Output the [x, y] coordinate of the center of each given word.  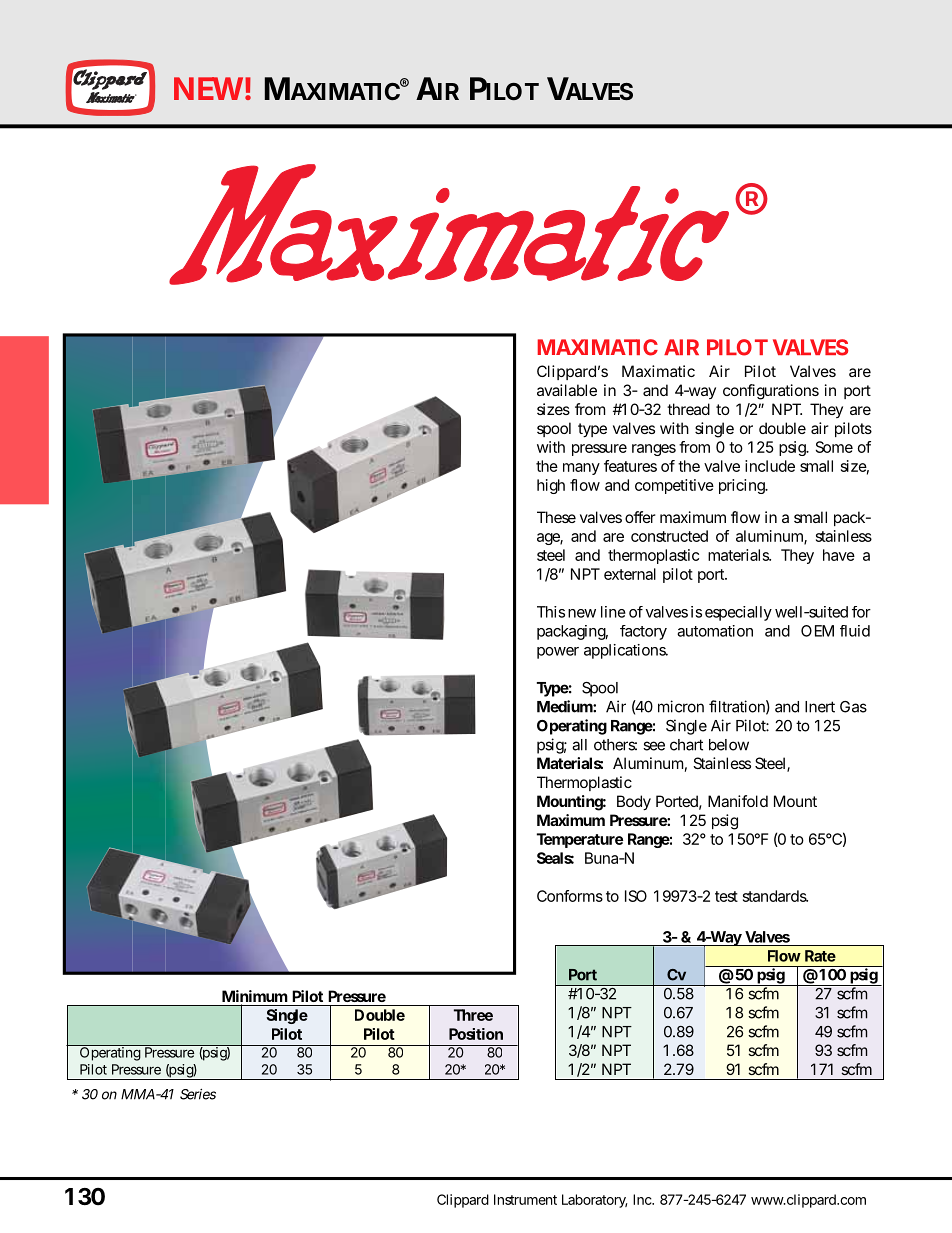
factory [643, 632]
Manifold [738, 801]
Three [473, 1015]
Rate [820, 956]
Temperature [580, 840]
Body [634, 803]
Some [834, 447]
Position [476, 1034]
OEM [817, 631]
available [567, 390]
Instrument [525, 1199]
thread [688, 409]
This [551, 612]
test [726, 896]
